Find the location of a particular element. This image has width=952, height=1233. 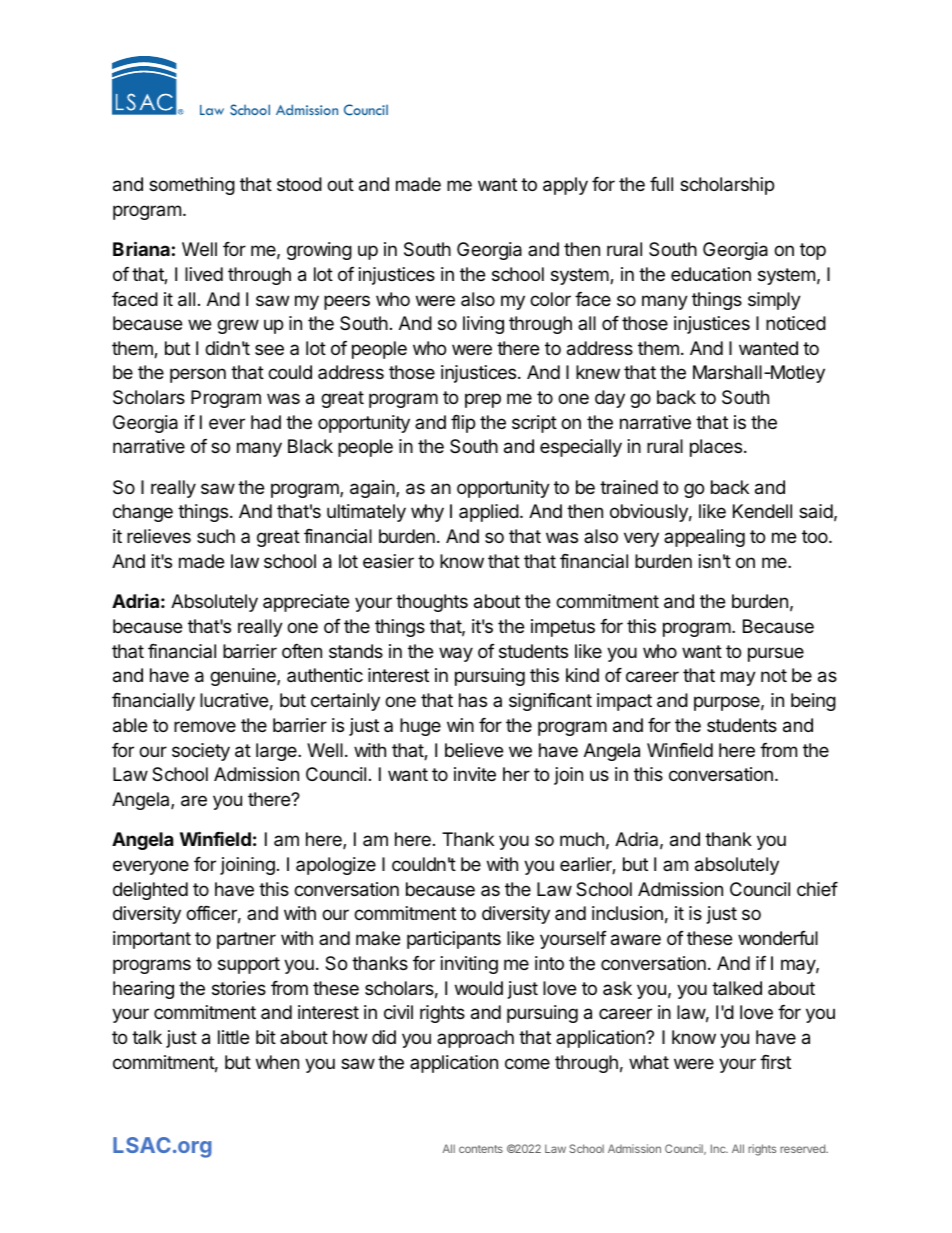

full is located at coordinates (661, 184).
